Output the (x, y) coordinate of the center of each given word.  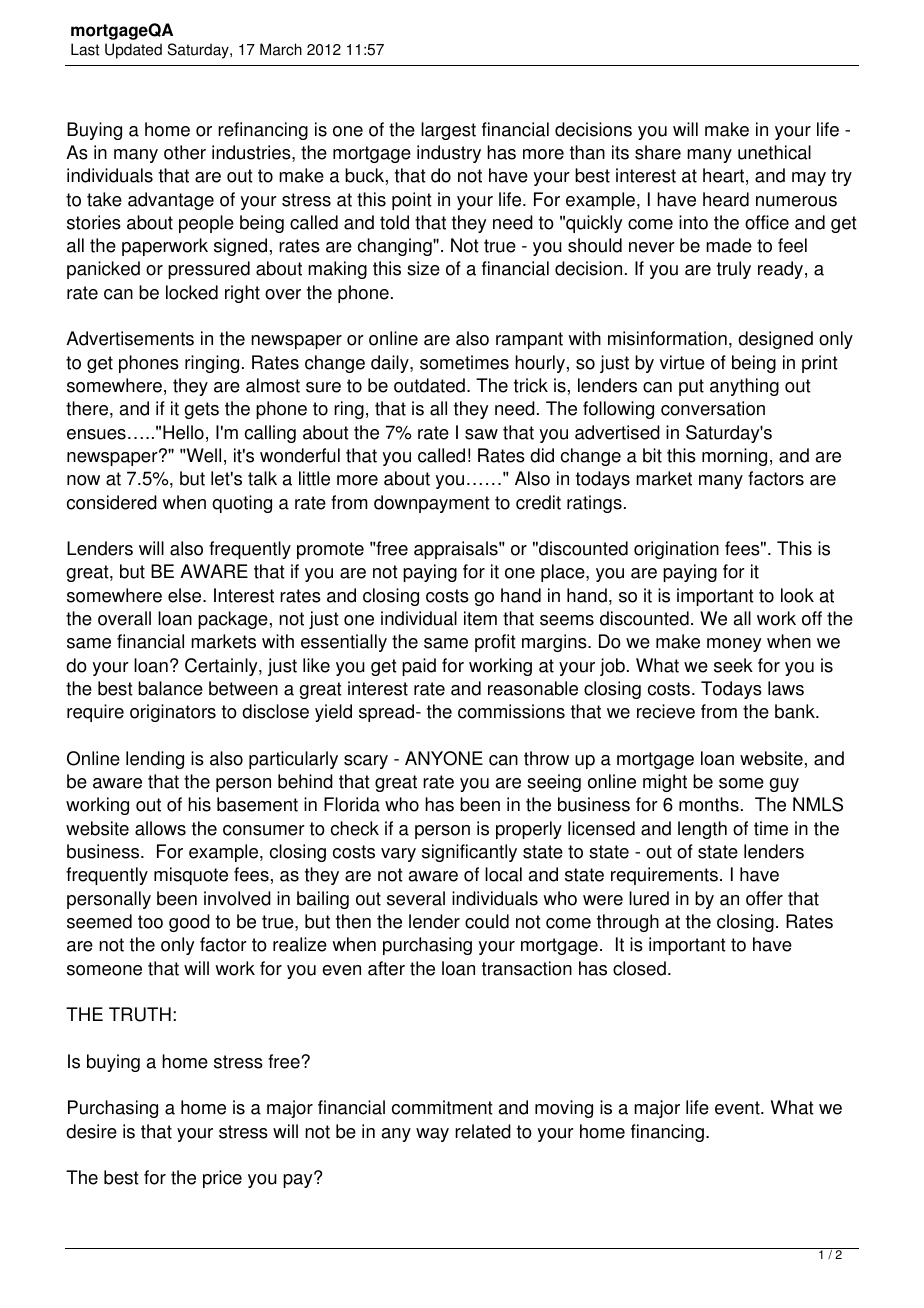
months (709, 804)
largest (448, 131)
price (222, 1179)
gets (201, 410)
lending (155, 760)
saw (481, 434)
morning (734, 457)
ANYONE (444, 758)
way (432, 1135)
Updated (133, 51)
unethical (774, 152)
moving (564, 1109)
